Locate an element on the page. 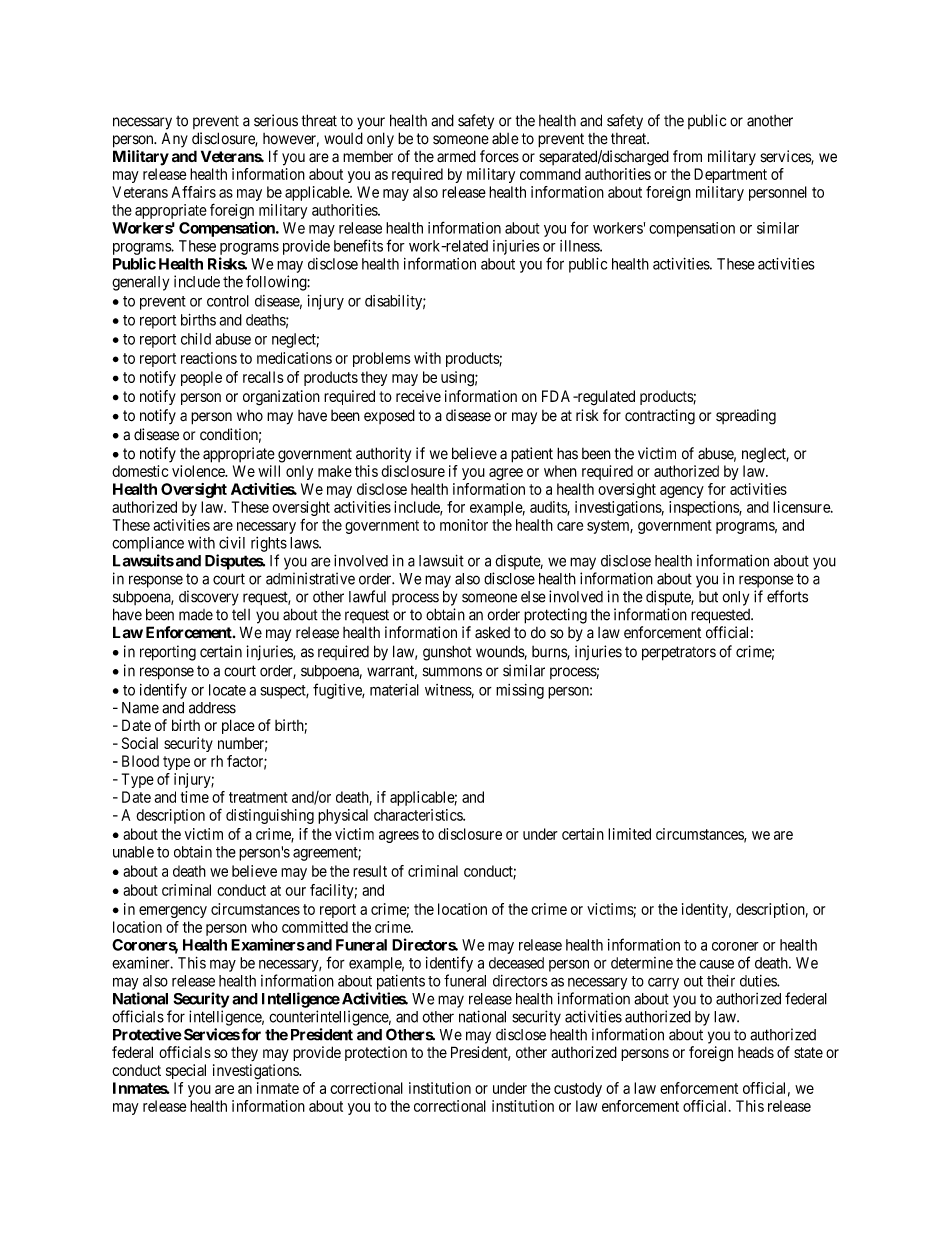 Image resolution: width=952 pixels, height=1233 pixels. distinguishing is located at coordinates (270, 816).
